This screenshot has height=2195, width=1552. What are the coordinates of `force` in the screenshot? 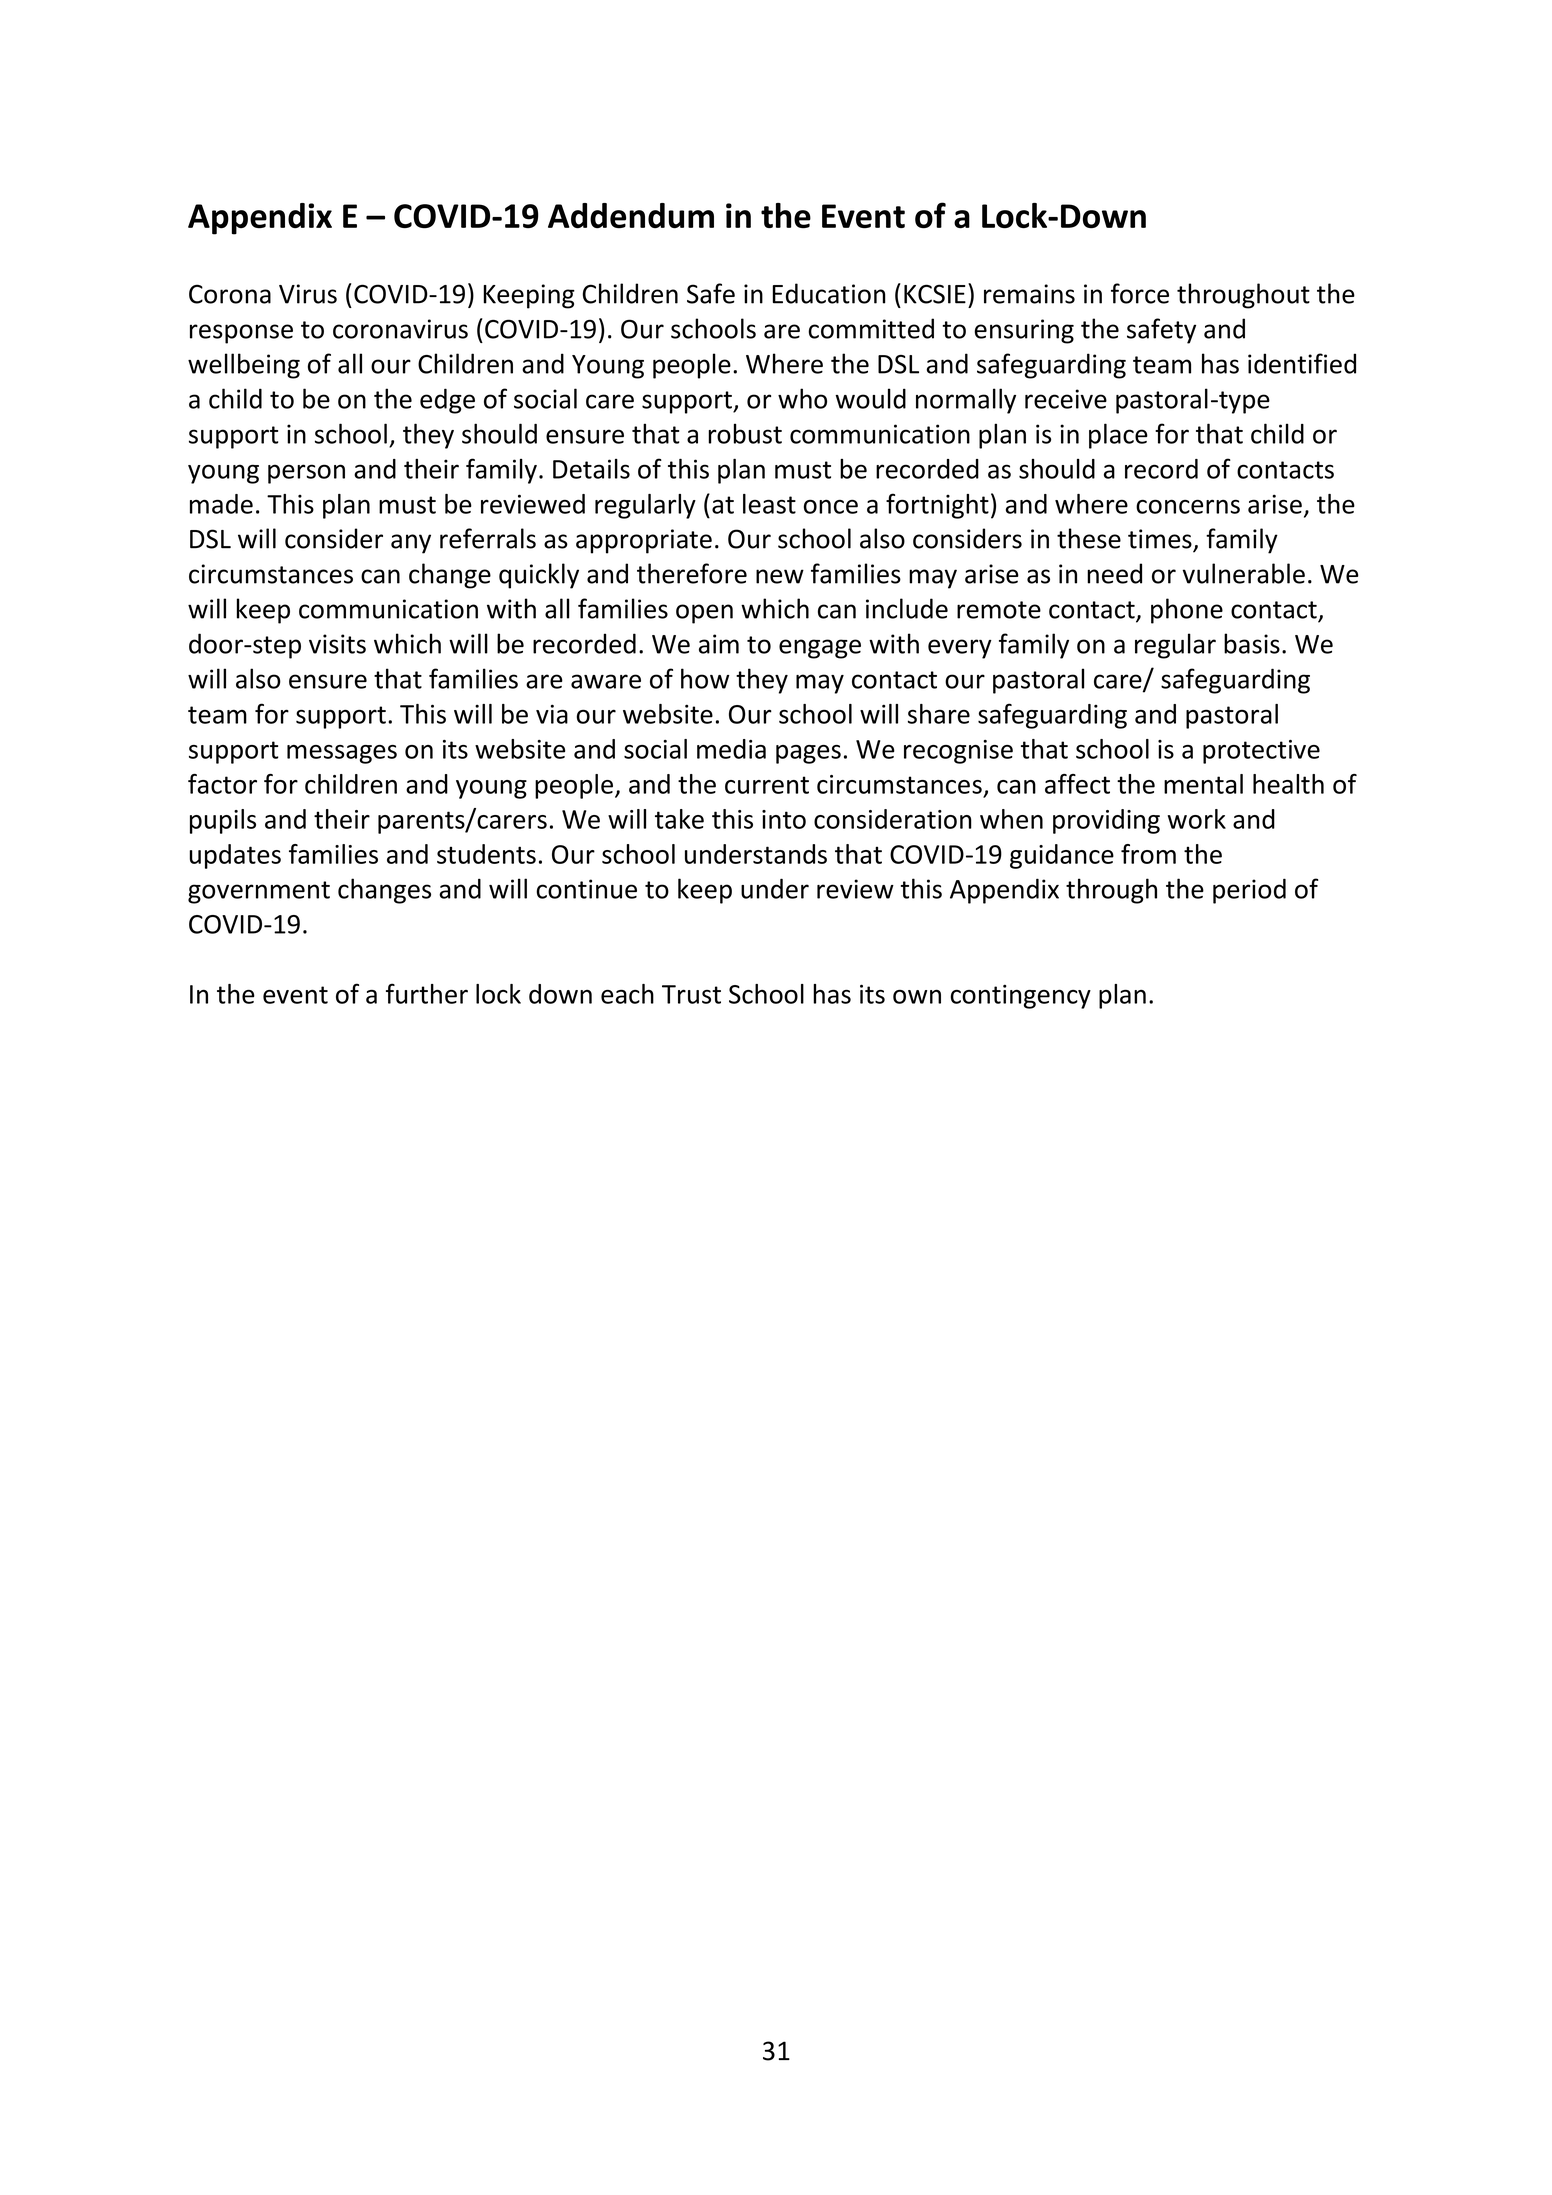 It's located at (1140, 293).
